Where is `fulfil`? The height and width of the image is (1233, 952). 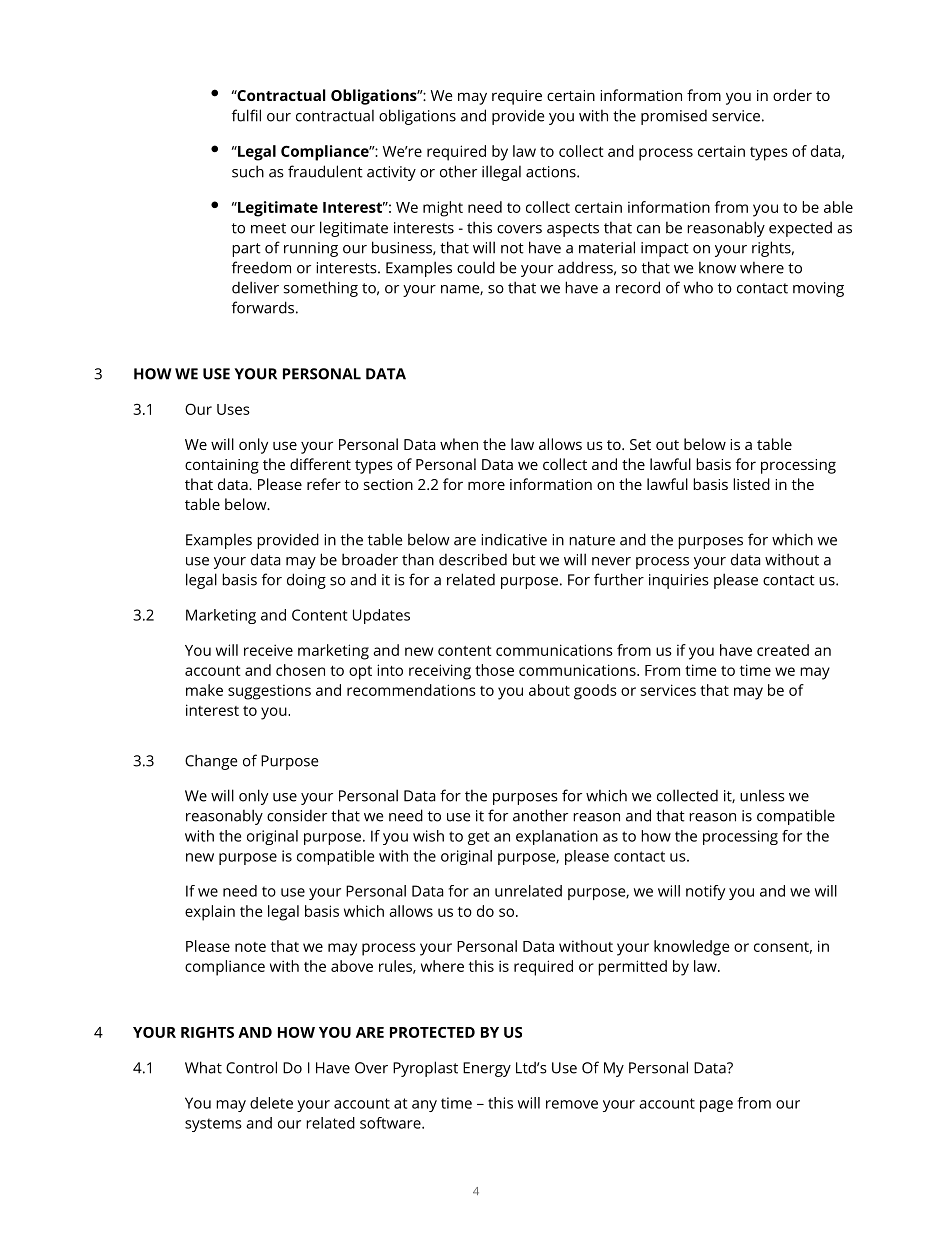
fulfil is located at coordinates (246, 115).
